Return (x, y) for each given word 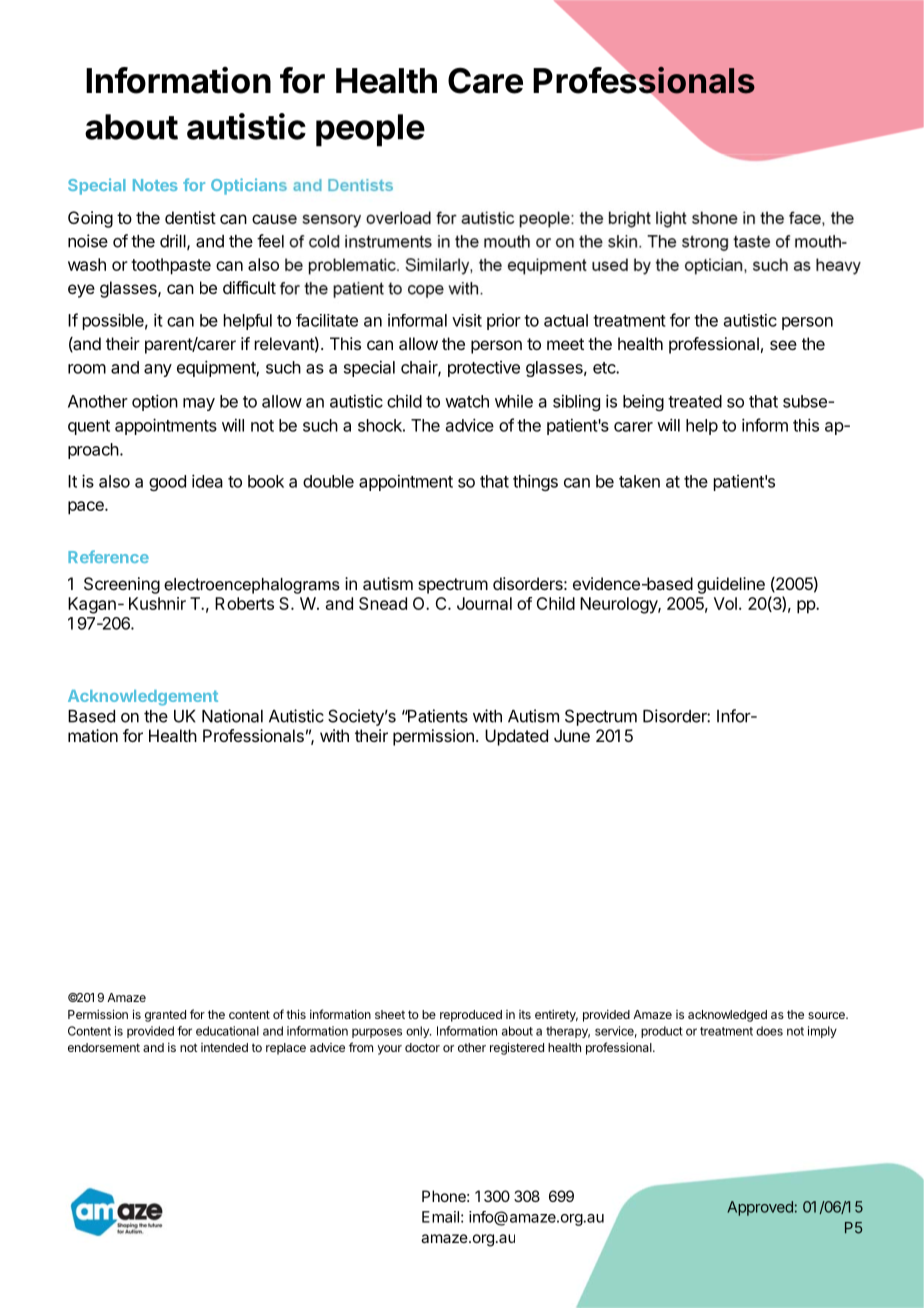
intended (224, 1047)
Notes (155, 185)
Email (440, 1217)
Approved (760, 1208)
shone (715, 217)
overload (398, 217)
